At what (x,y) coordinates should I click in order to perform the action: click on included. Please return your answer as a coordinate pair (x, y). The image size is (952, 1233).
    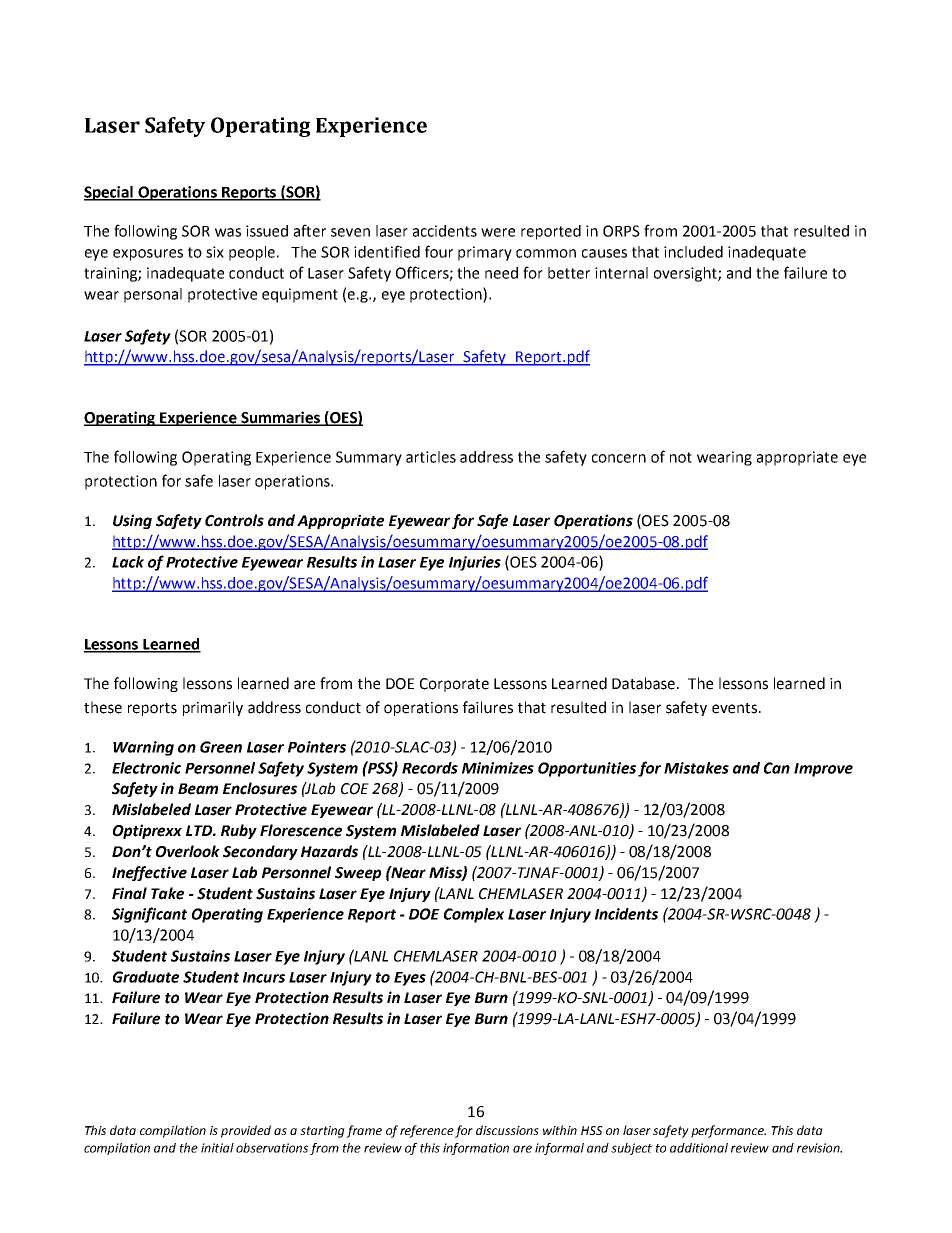
    Looking at the image, I should click on (693, 252).
